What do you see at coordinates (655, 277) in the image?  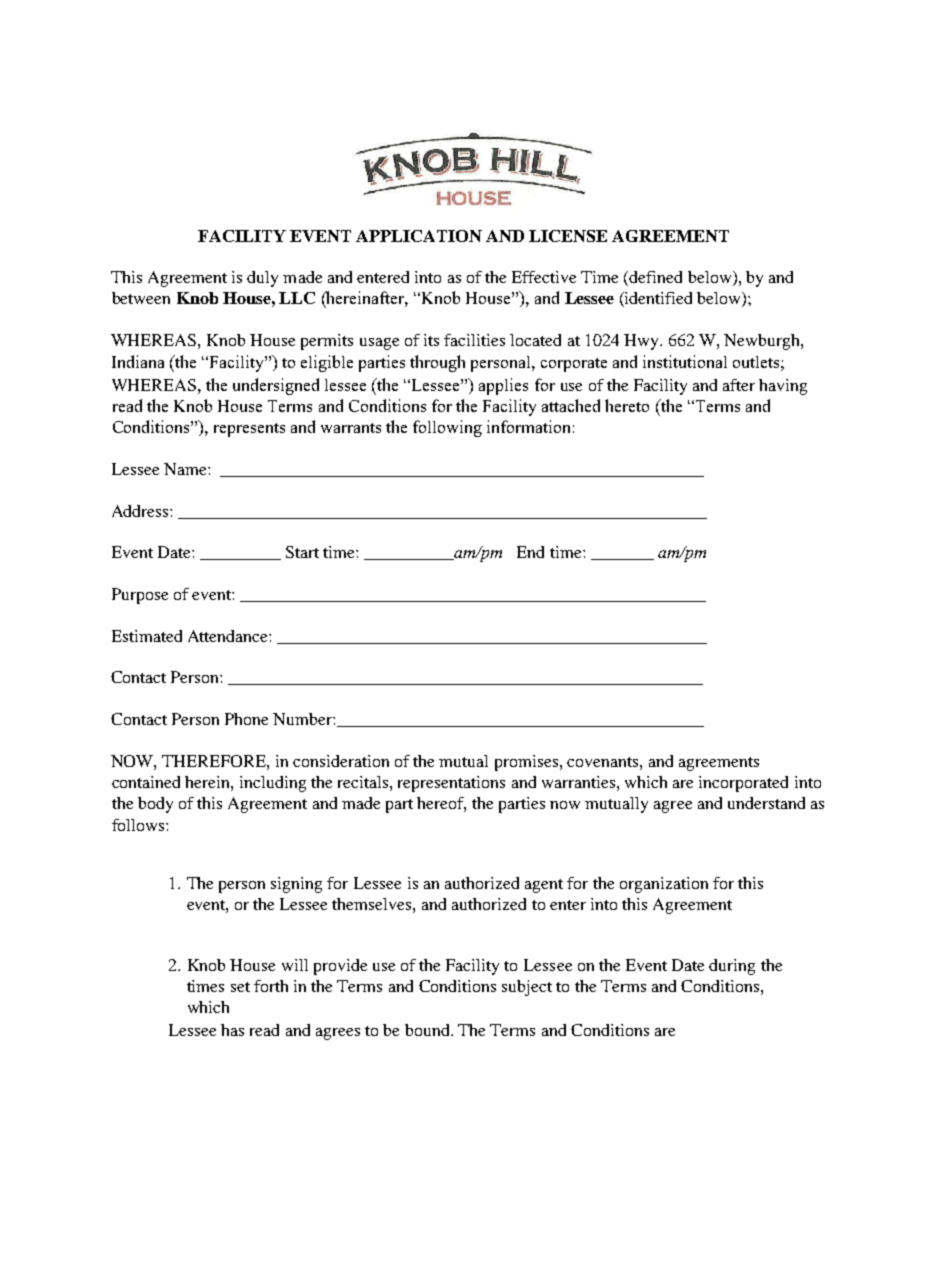 I see `defined` at bounding box center [655, 277].
